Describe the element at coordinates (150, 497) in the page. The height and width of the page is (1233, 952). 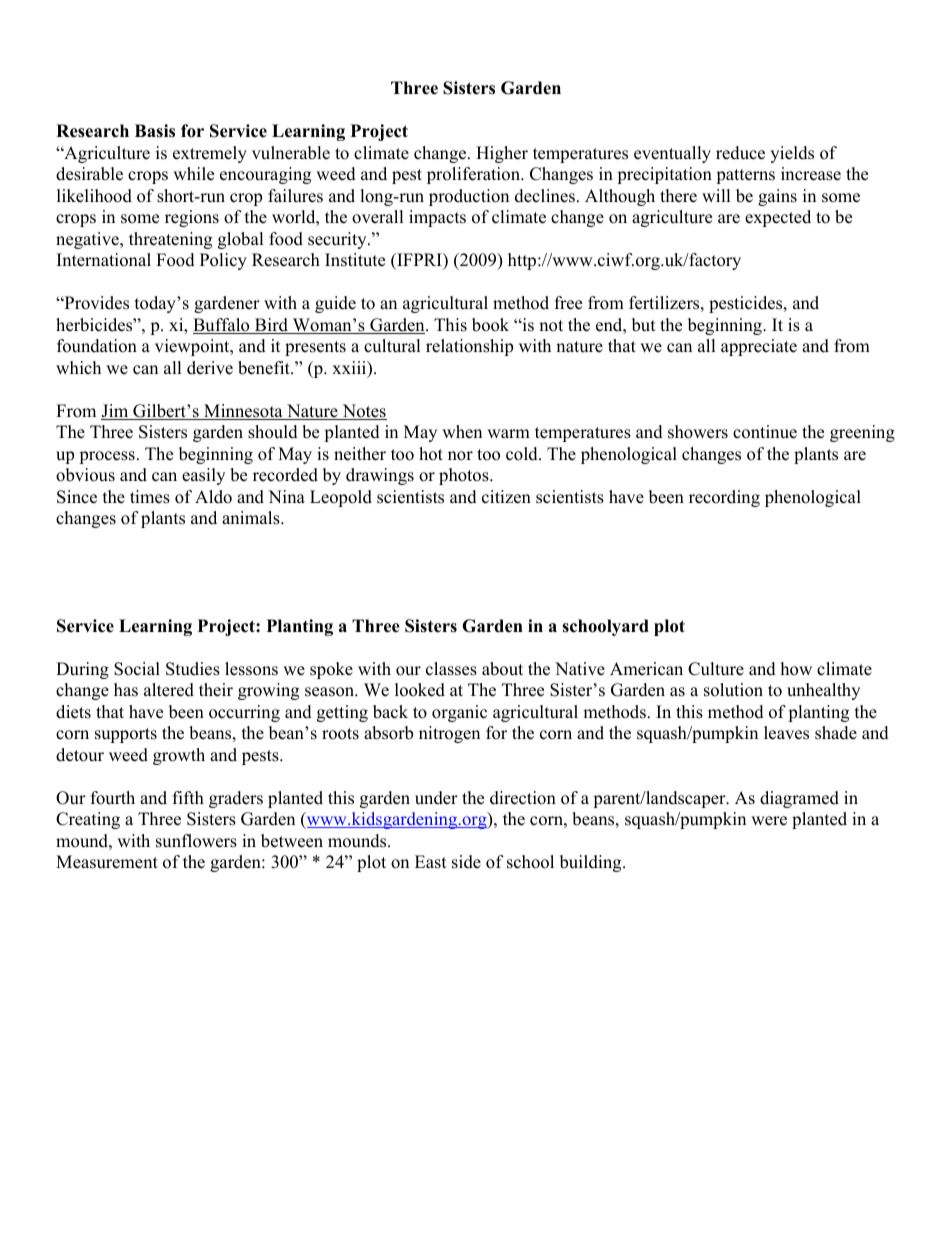
I see `times` at that location.
